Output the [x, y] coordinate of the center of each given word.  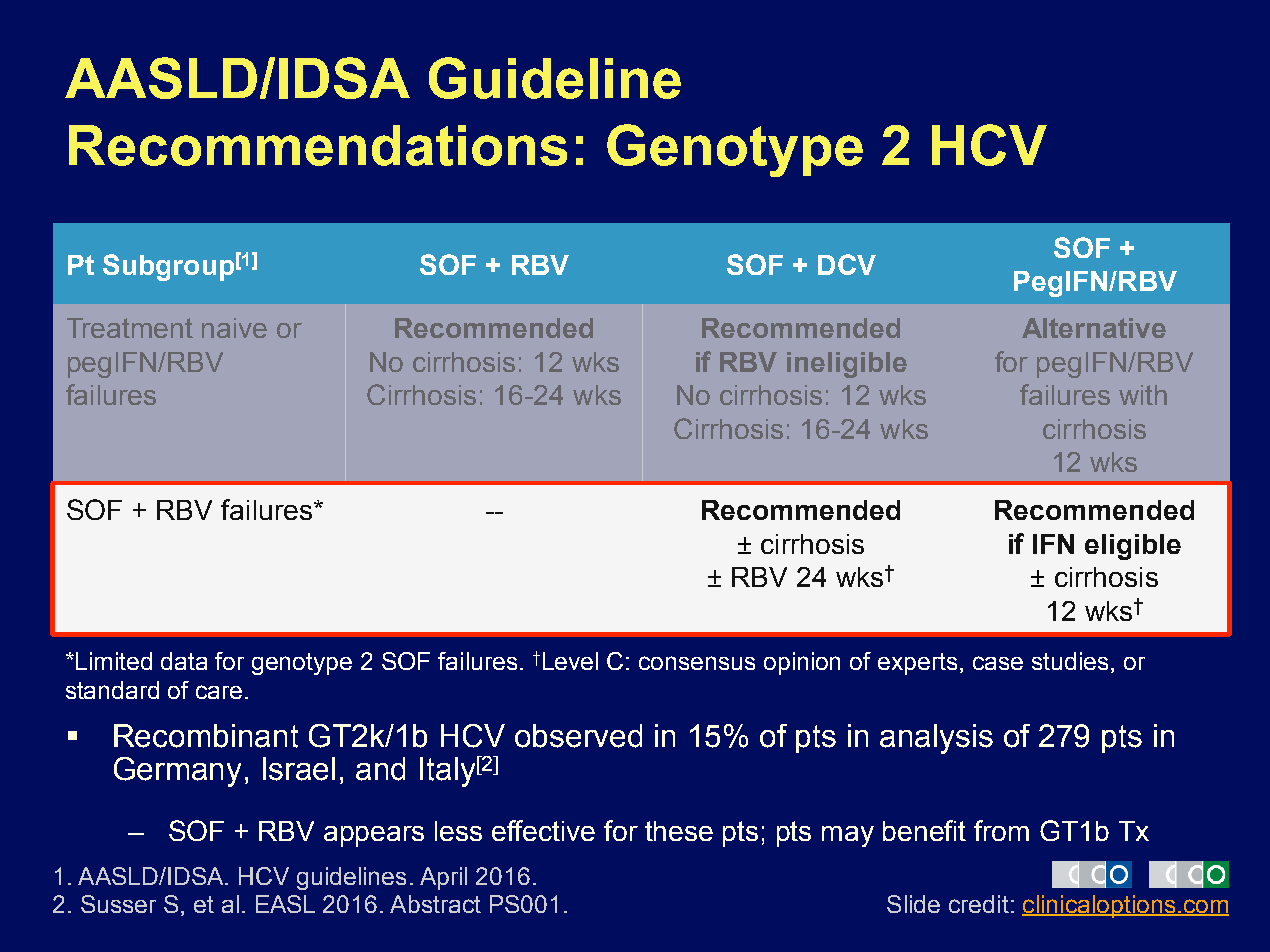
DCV [847, 264]
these [679, 831]
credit [979, 904]
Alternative [1094, 328]
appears [374, 836]
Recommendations [318, 145]
